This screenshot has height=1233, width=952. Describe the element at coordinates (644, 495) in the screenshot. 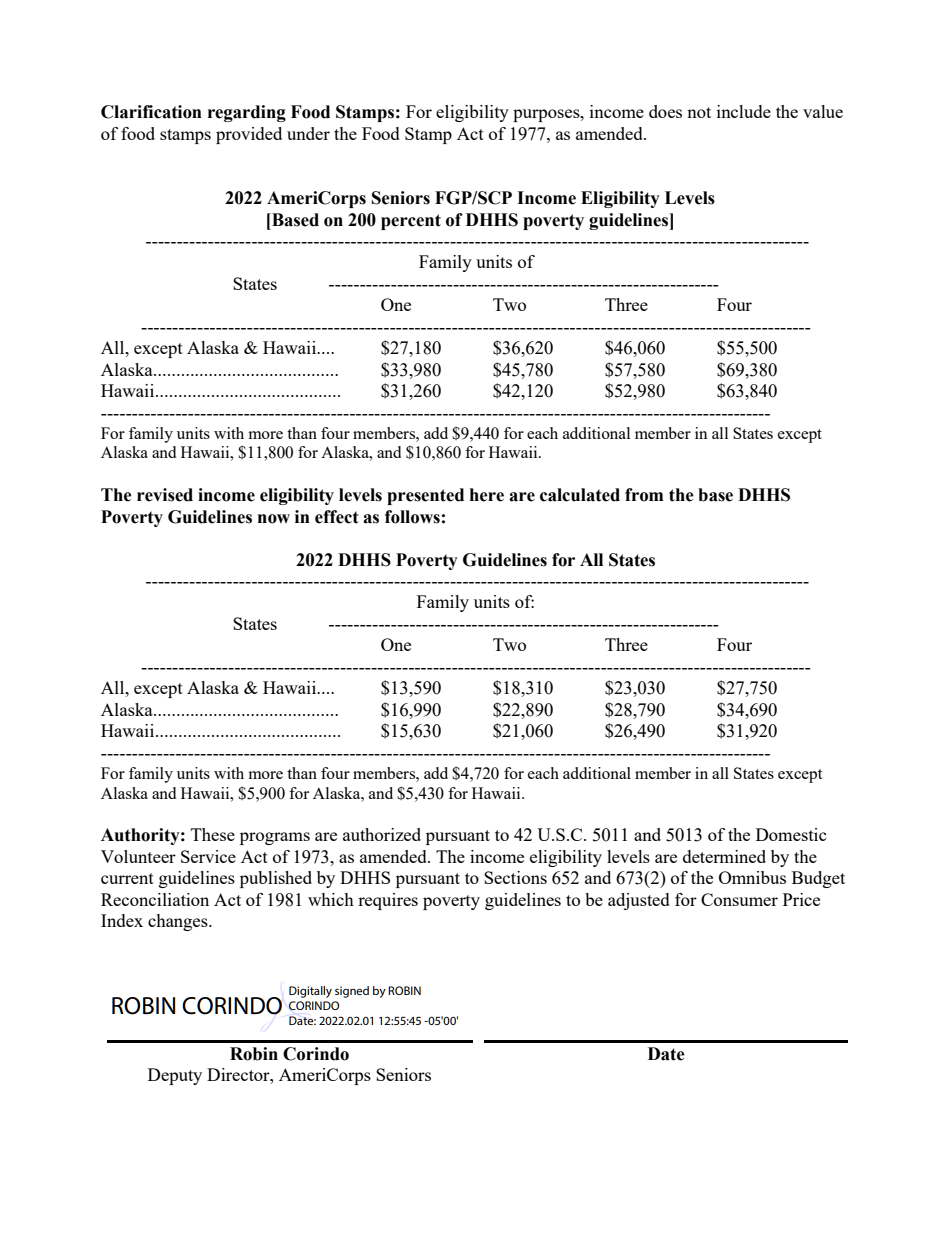

I see `from` at that location.
